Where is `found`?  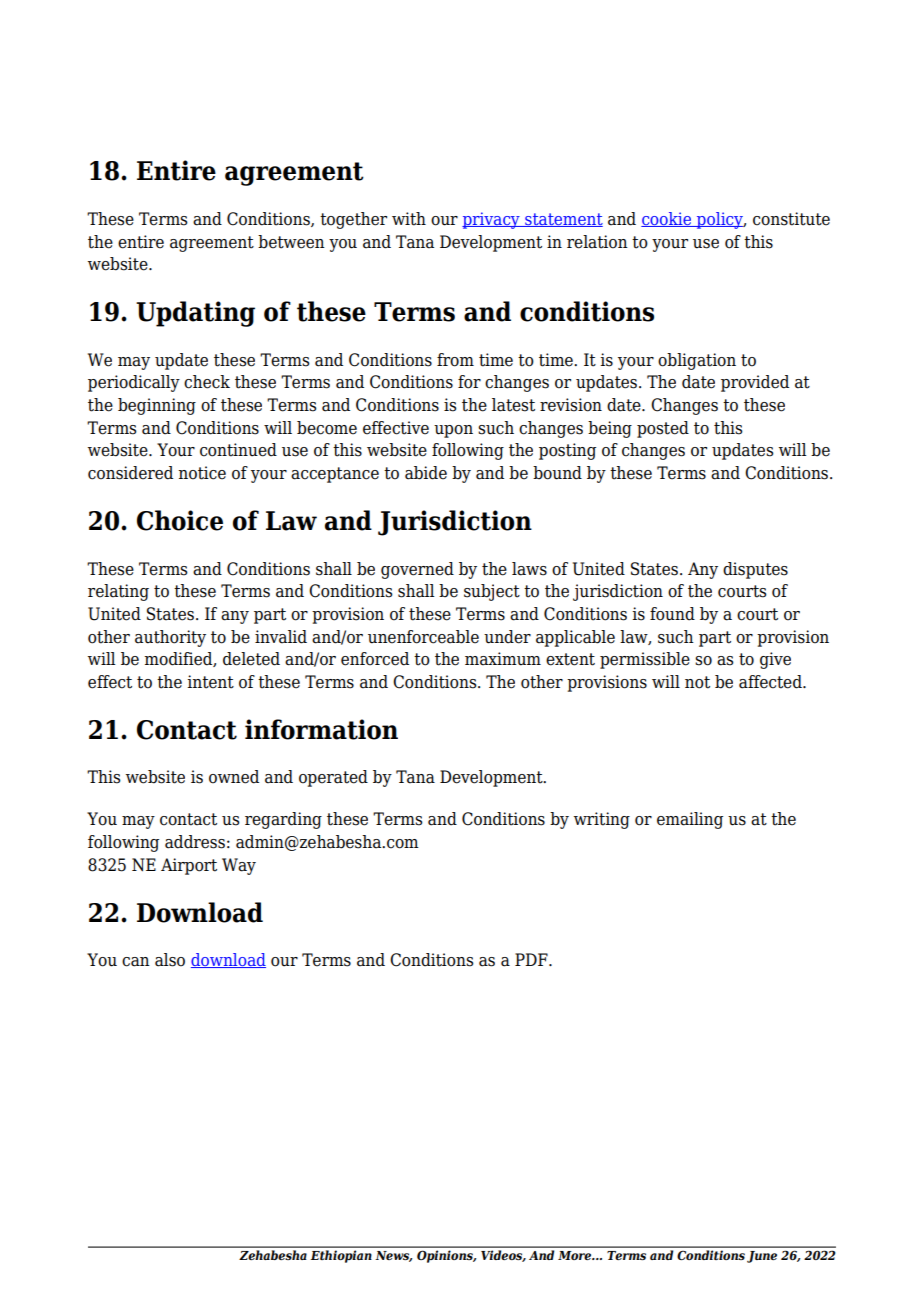 found is located at coordinates (672, 614).
